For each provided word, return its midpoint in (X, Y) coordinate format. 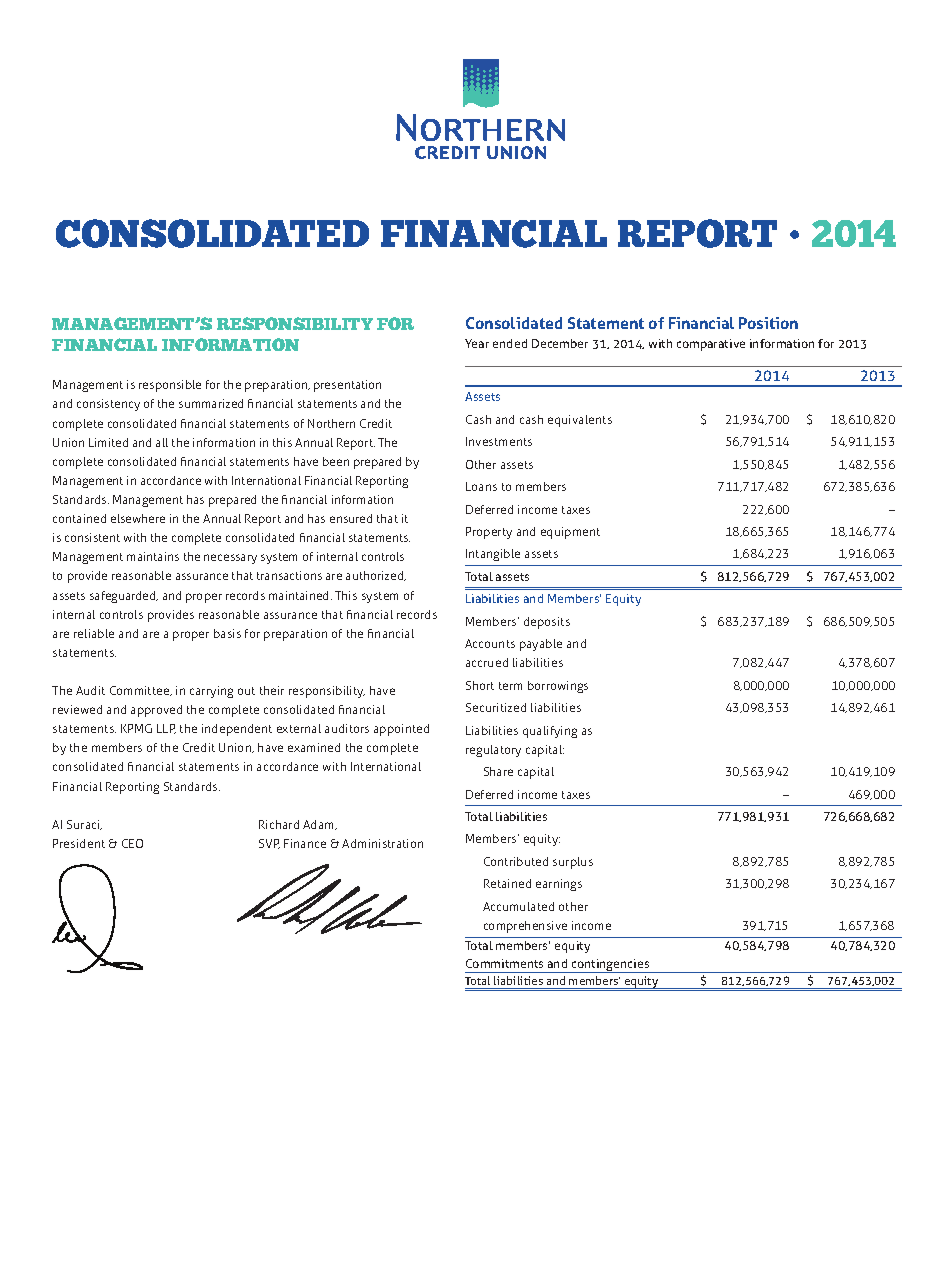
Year (477, 343)
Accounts (490, 643)
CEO (132, 843)
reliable (94, 633)
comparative (711, 345)
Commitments (504, 963)
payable (541, 645)
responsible (170, 386)
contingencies (611, 966)
